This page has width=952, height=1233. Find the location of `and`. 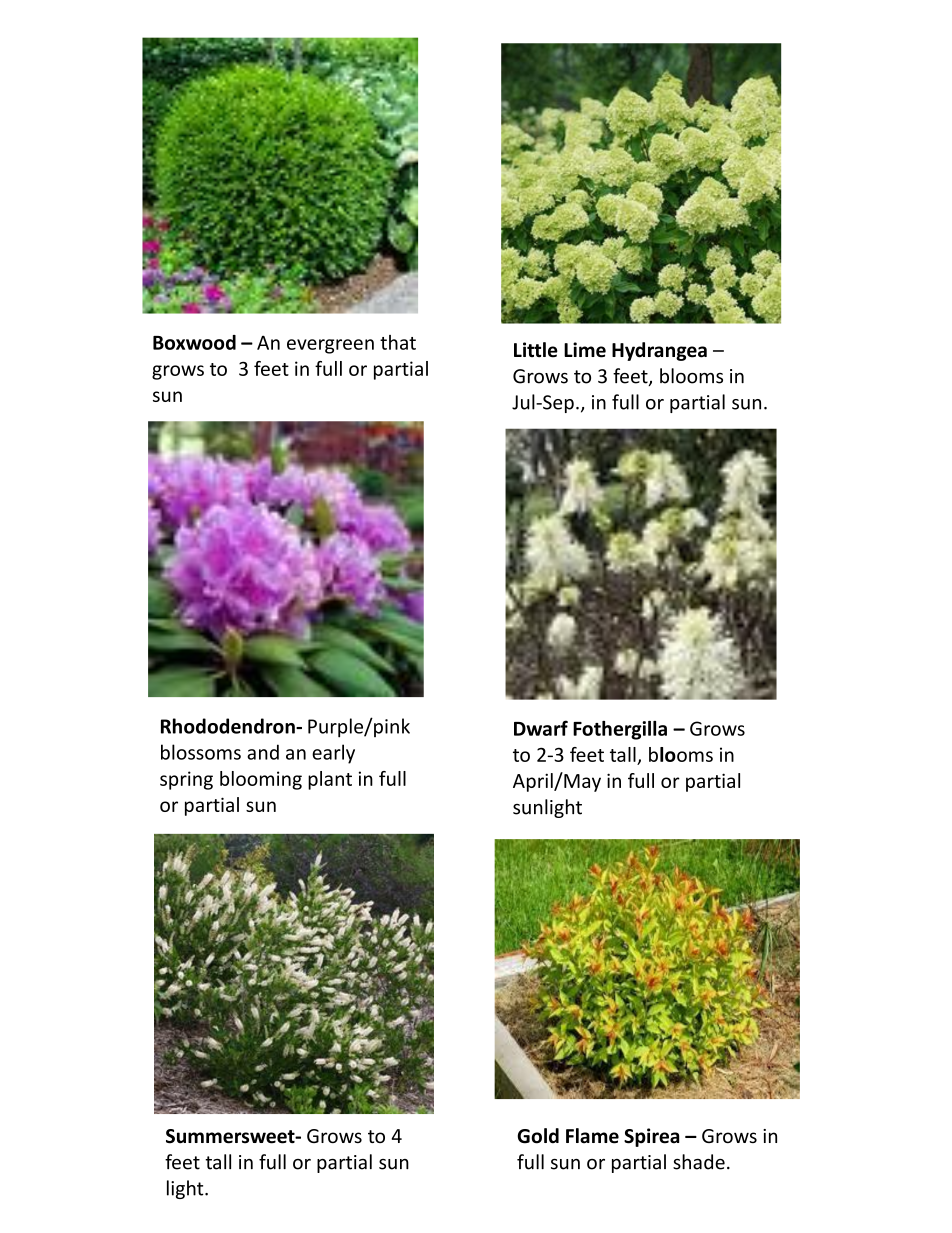

and is located at coordinates (263, 752).
